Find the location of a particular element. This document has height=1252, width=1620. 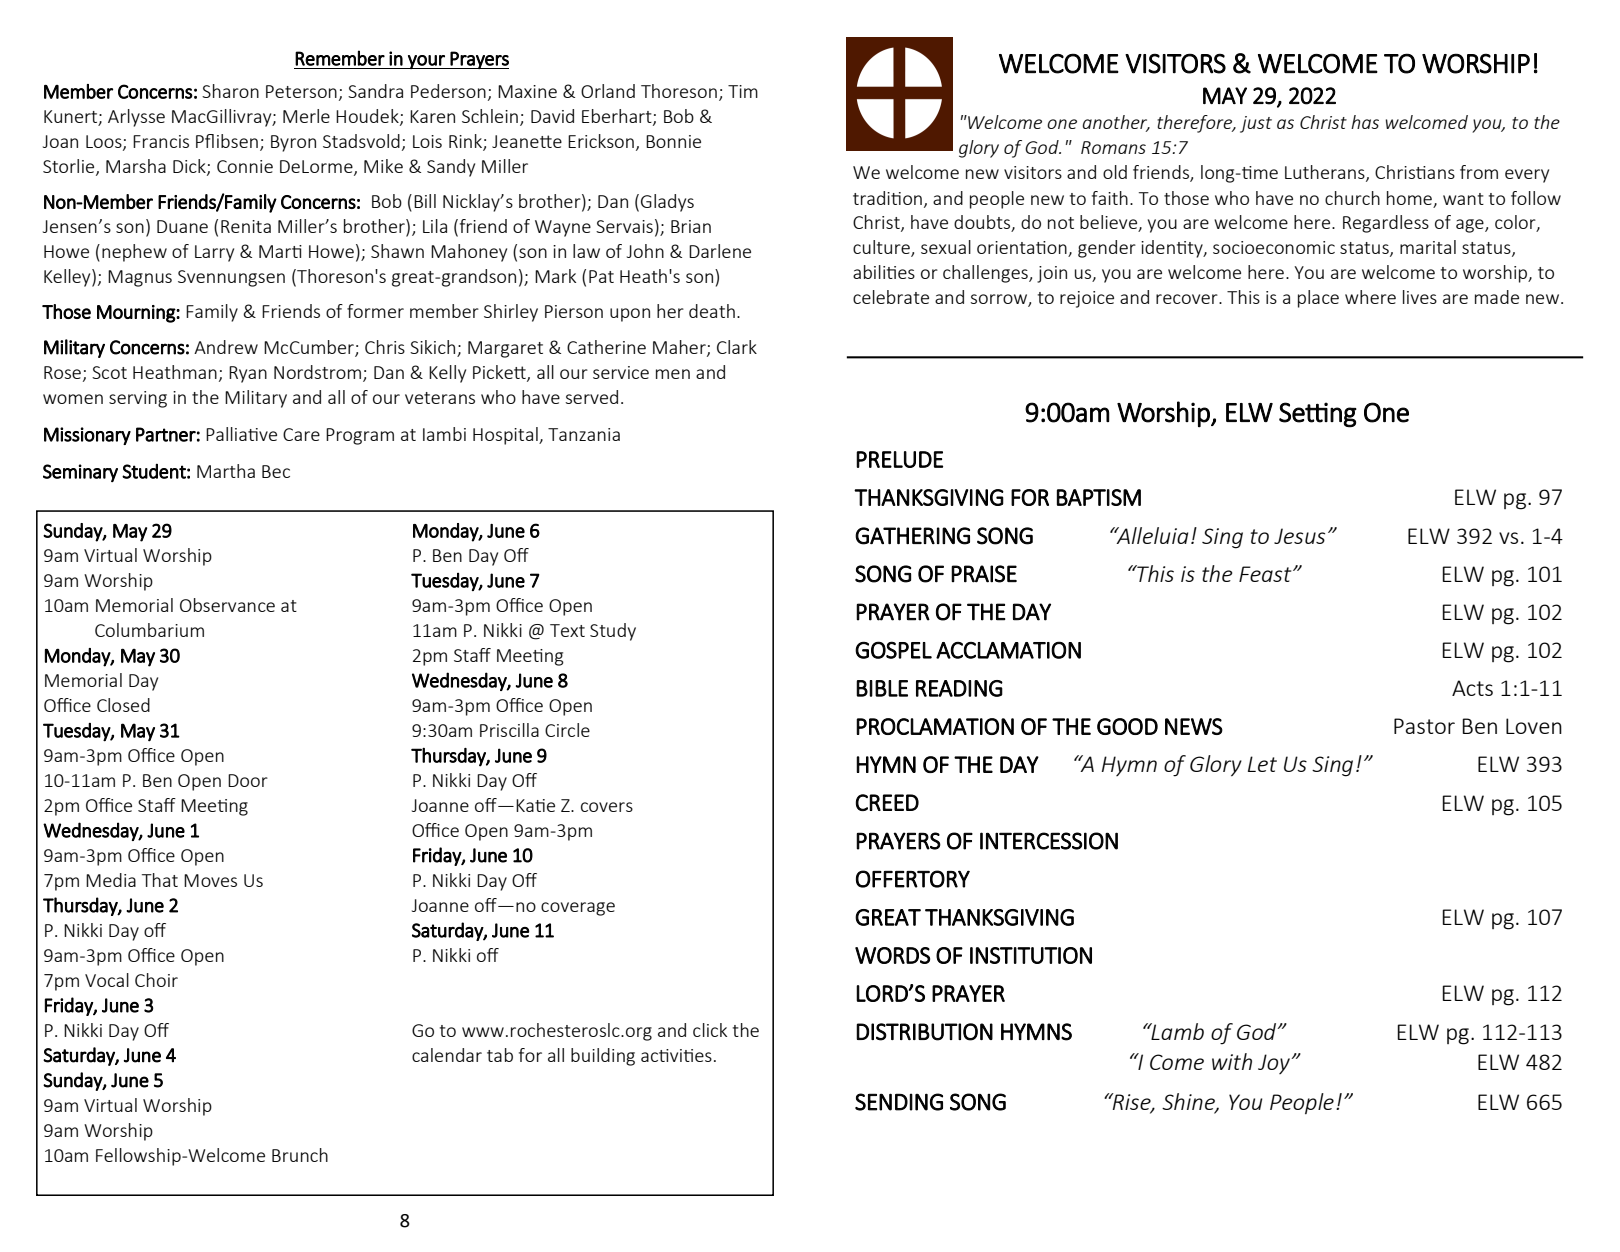

has is located at coordinates (1365, 122).
